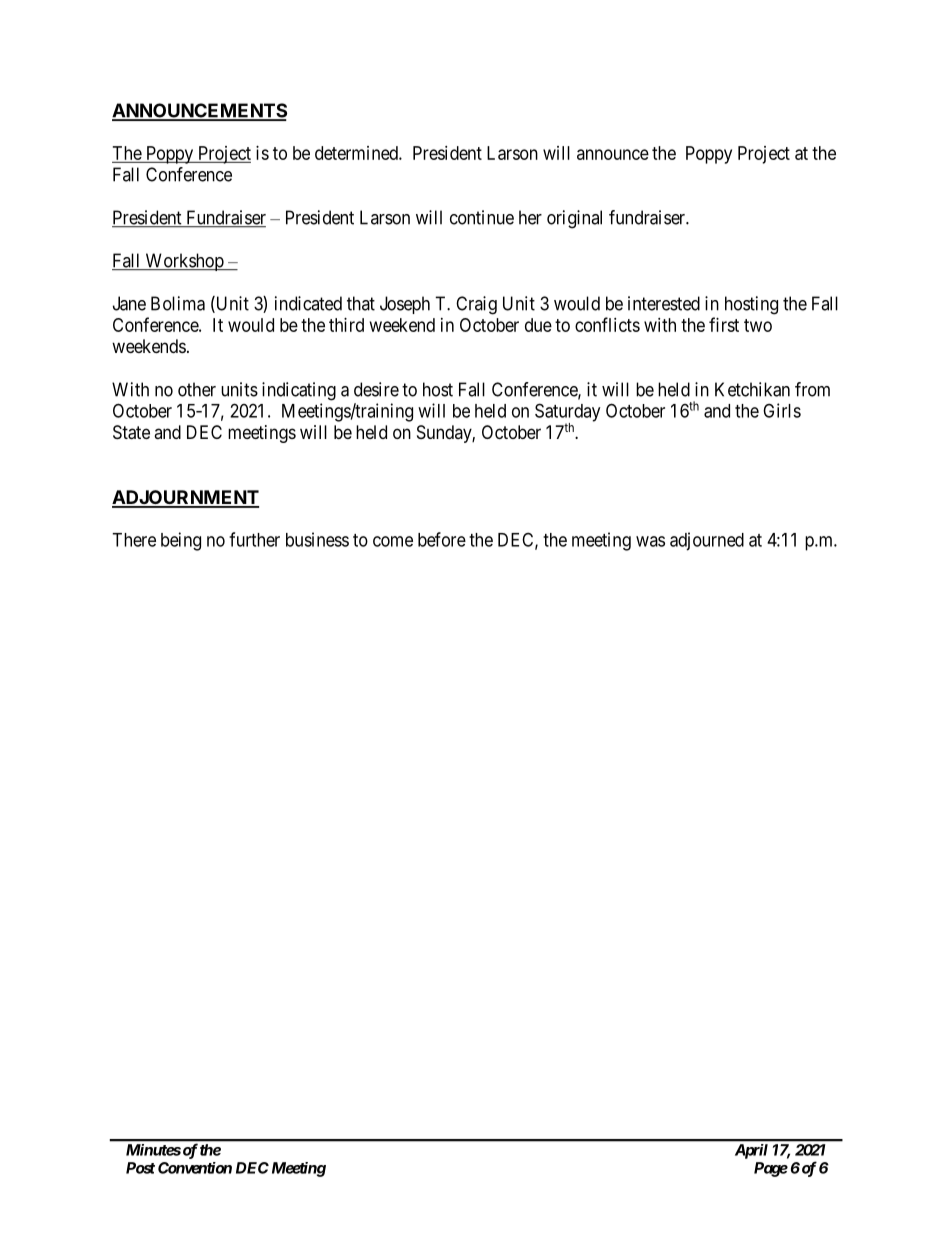  I want to click on original, so click(574, 219).
